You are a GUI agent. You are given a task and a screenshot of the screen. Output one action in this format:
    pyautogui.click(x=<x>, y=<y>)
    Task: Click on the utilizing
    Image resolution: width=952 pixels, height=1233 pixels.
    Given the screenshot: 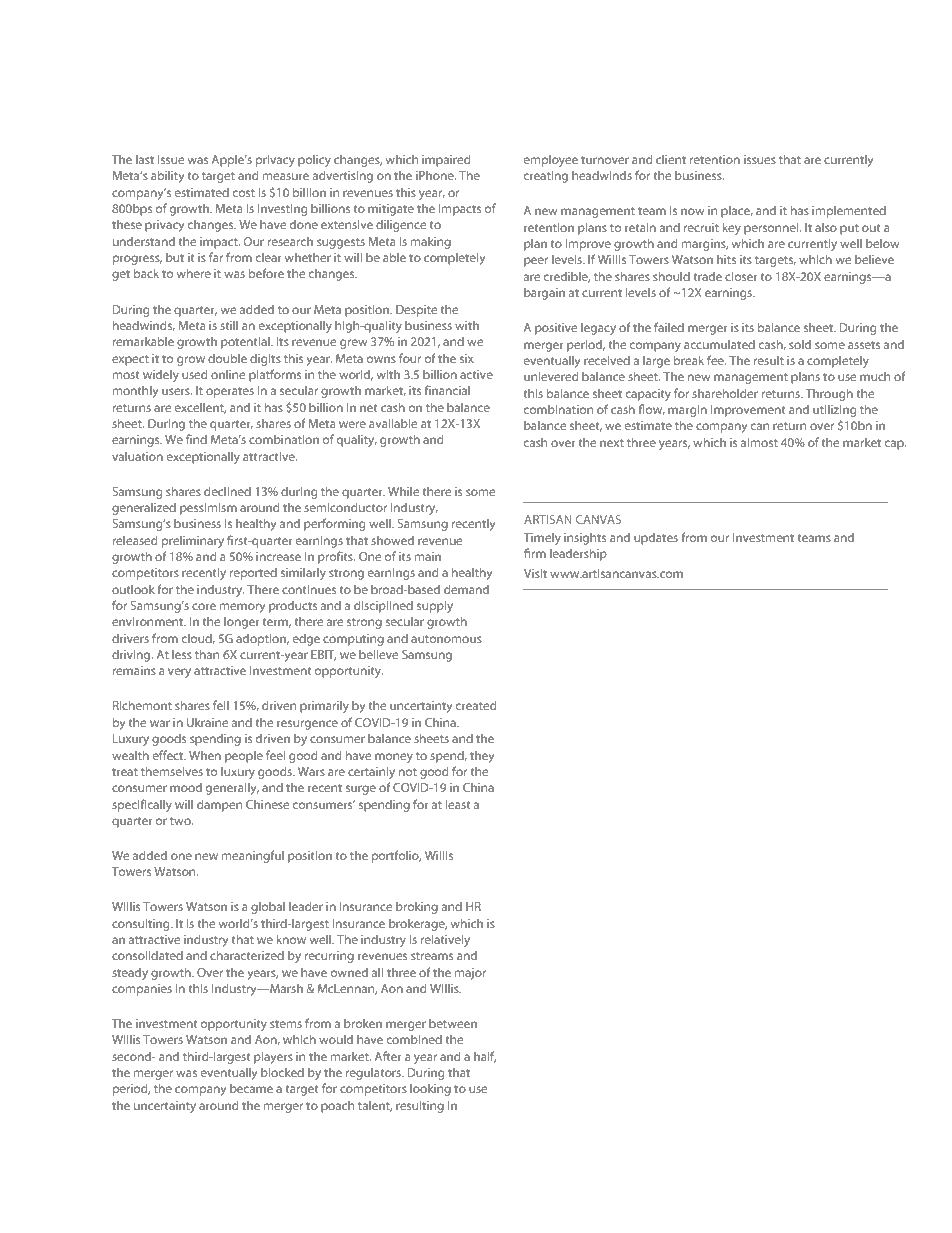 What is the action you would take?
    pyautogui.click(x=834, y=410)
